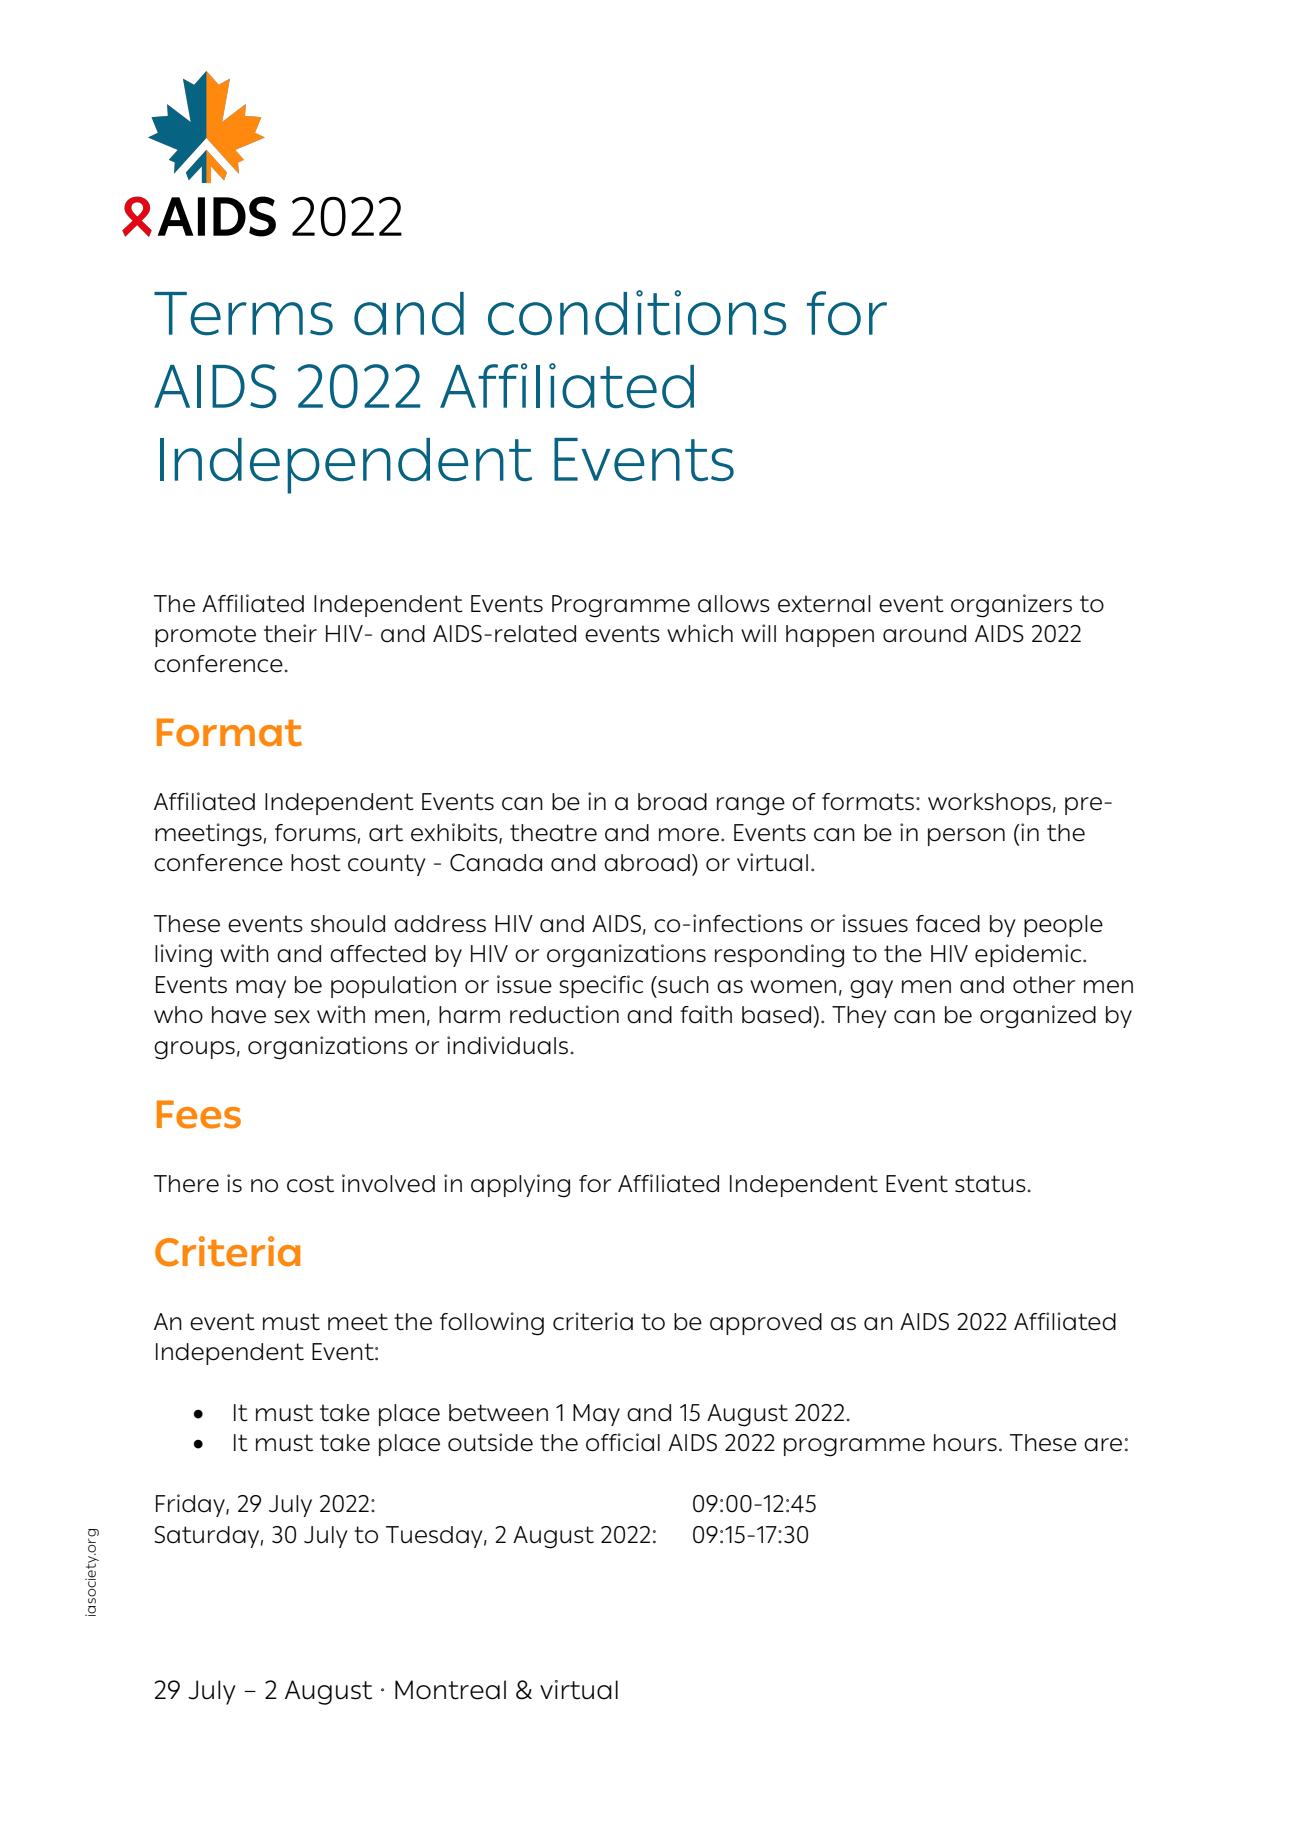 The height and width of the page is (1829, 1292). Describe the element at coordinates (292, 1017) in the page. I see `sex` at that location.
